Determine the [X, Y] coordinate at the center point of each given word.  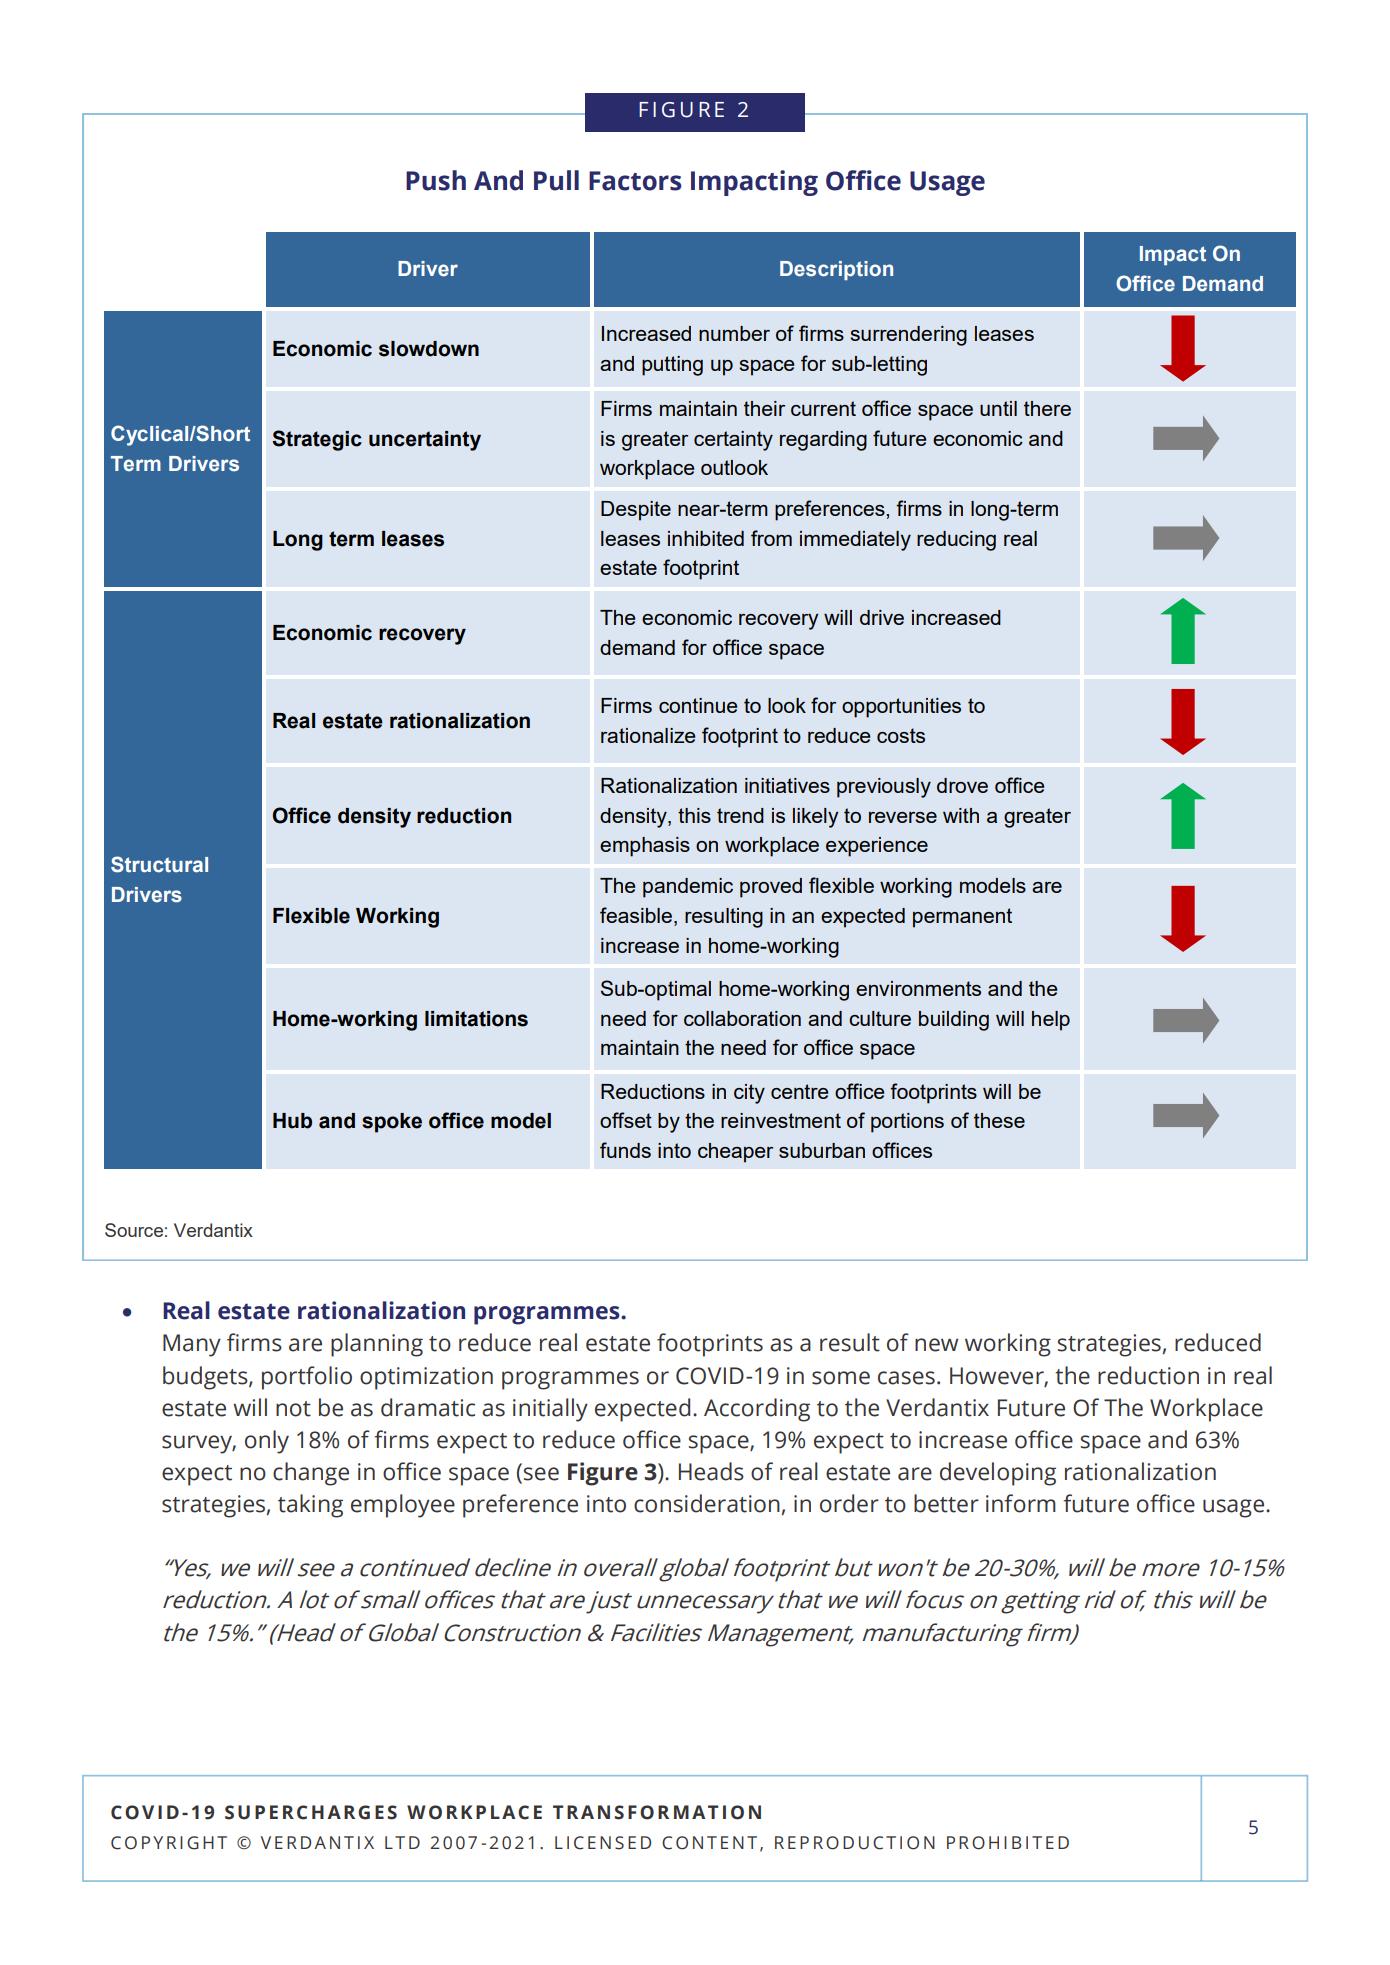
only [267, 1442]
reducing [956, 541]
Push [436, 180]
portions [907, 1123]
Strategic [317, 440]
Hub [292, 1121]
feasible [637, 916]
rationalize [648, 735]
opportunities [901, 708]
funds [625, 1150]
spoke [392, 1123]
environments [918, 988]
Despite [636, 511]
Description [836, 270]
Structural [159, 864]
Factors [635, 181]
